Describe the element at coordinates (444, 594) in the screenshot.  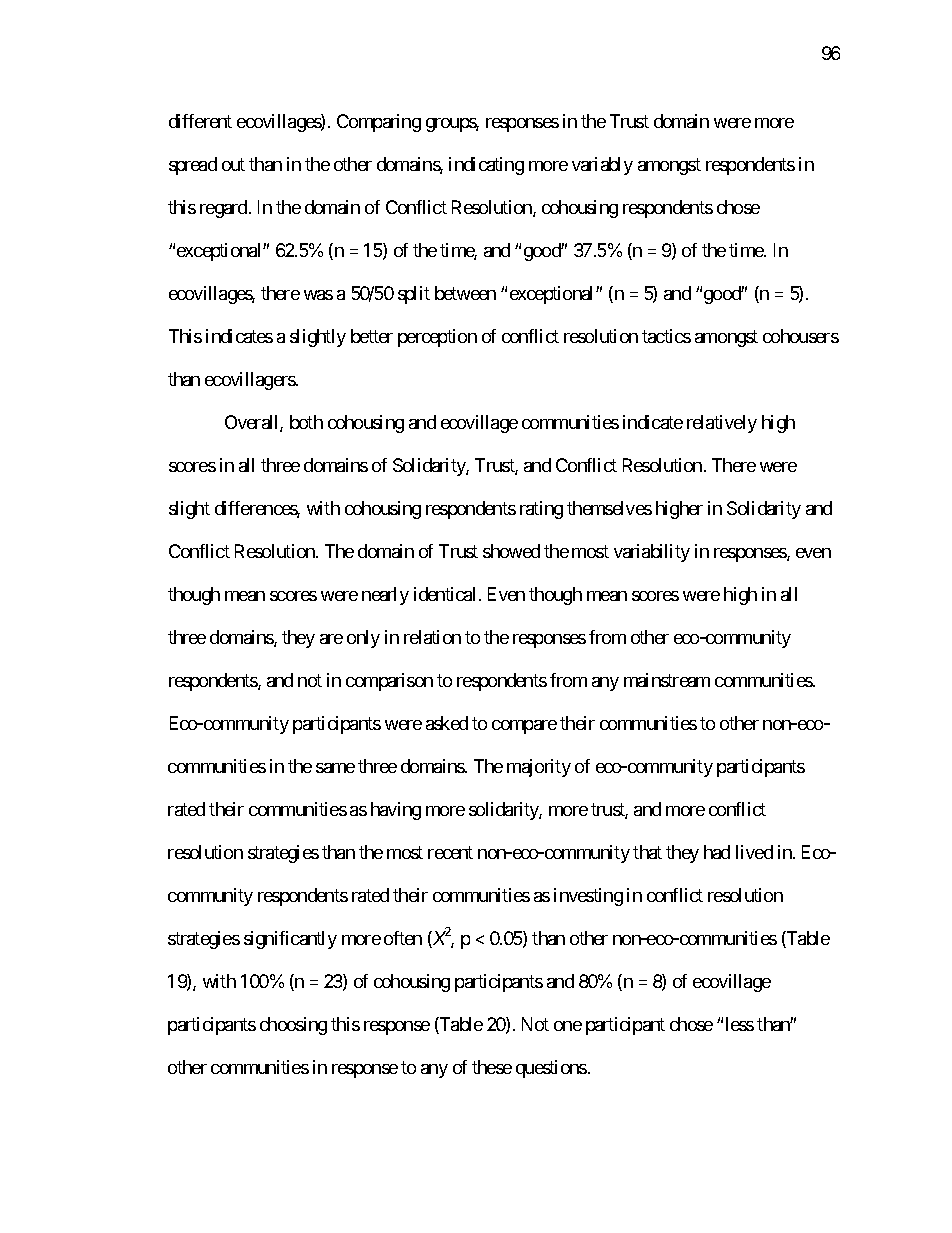
I see `identical` at that location.
